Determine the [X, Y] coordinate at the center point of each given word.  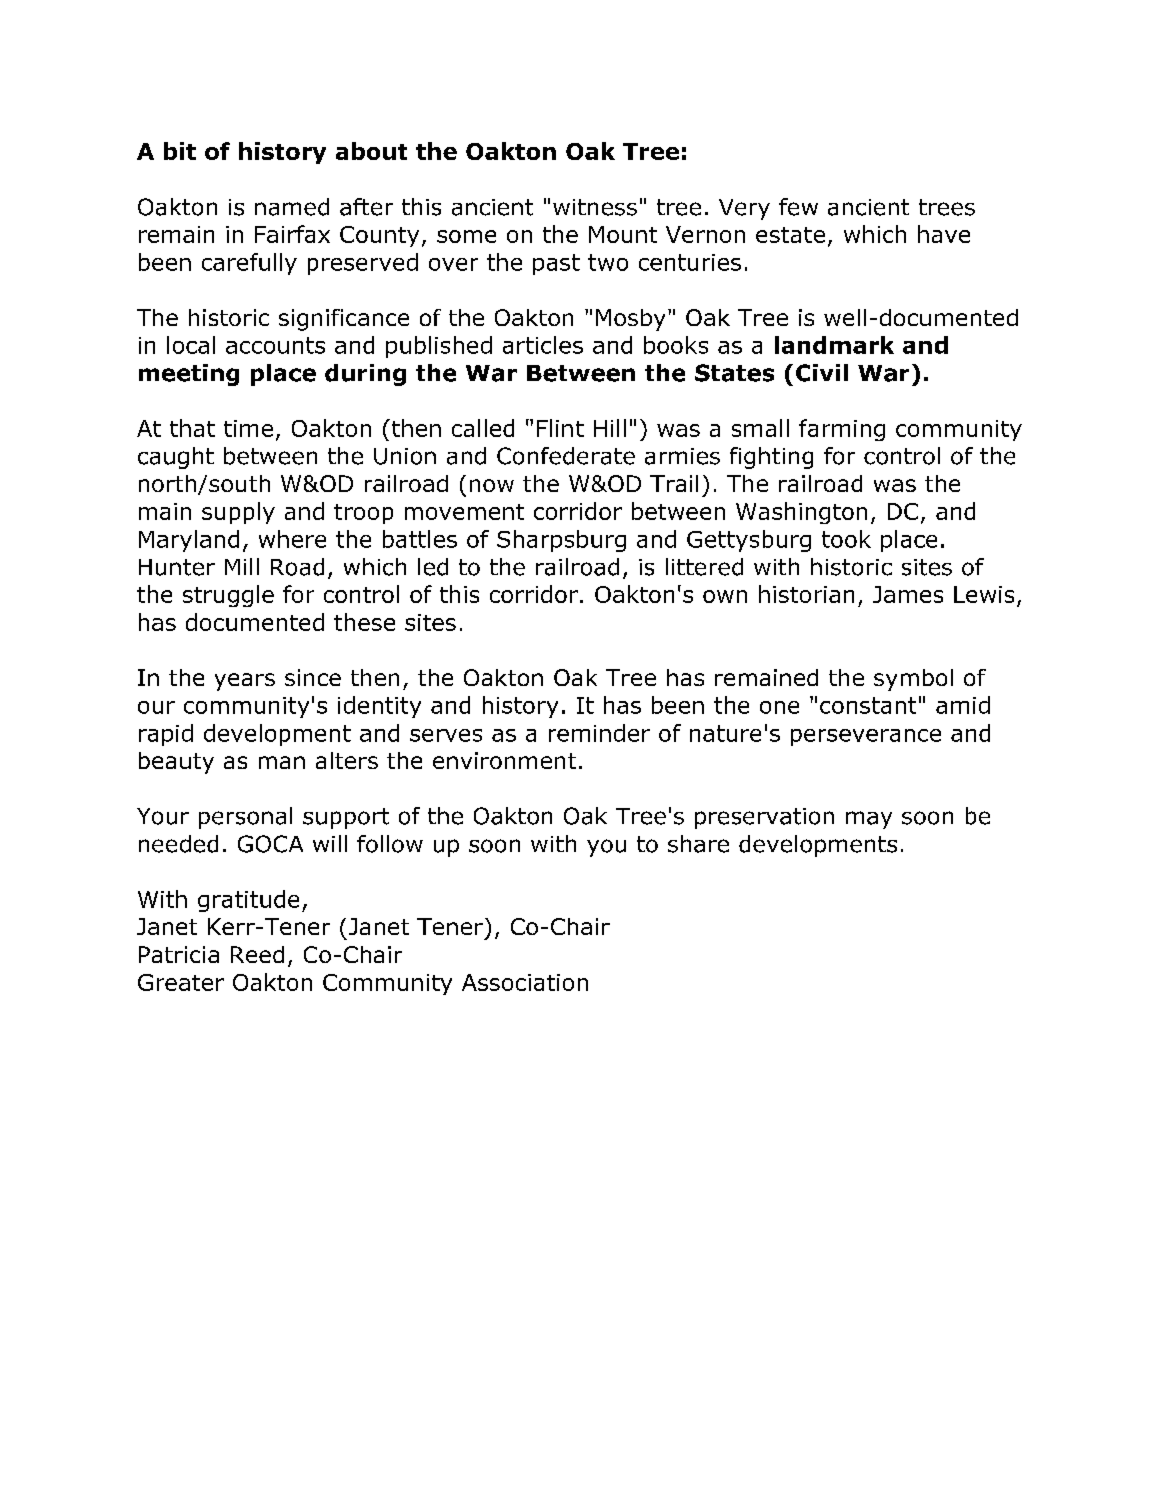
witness [595, 207]
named [292, 207]
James [908, 594]
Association [525, 982]
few [798, 207]
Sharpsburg [561, 541]
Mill [242, 566]
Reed [257, 954]
